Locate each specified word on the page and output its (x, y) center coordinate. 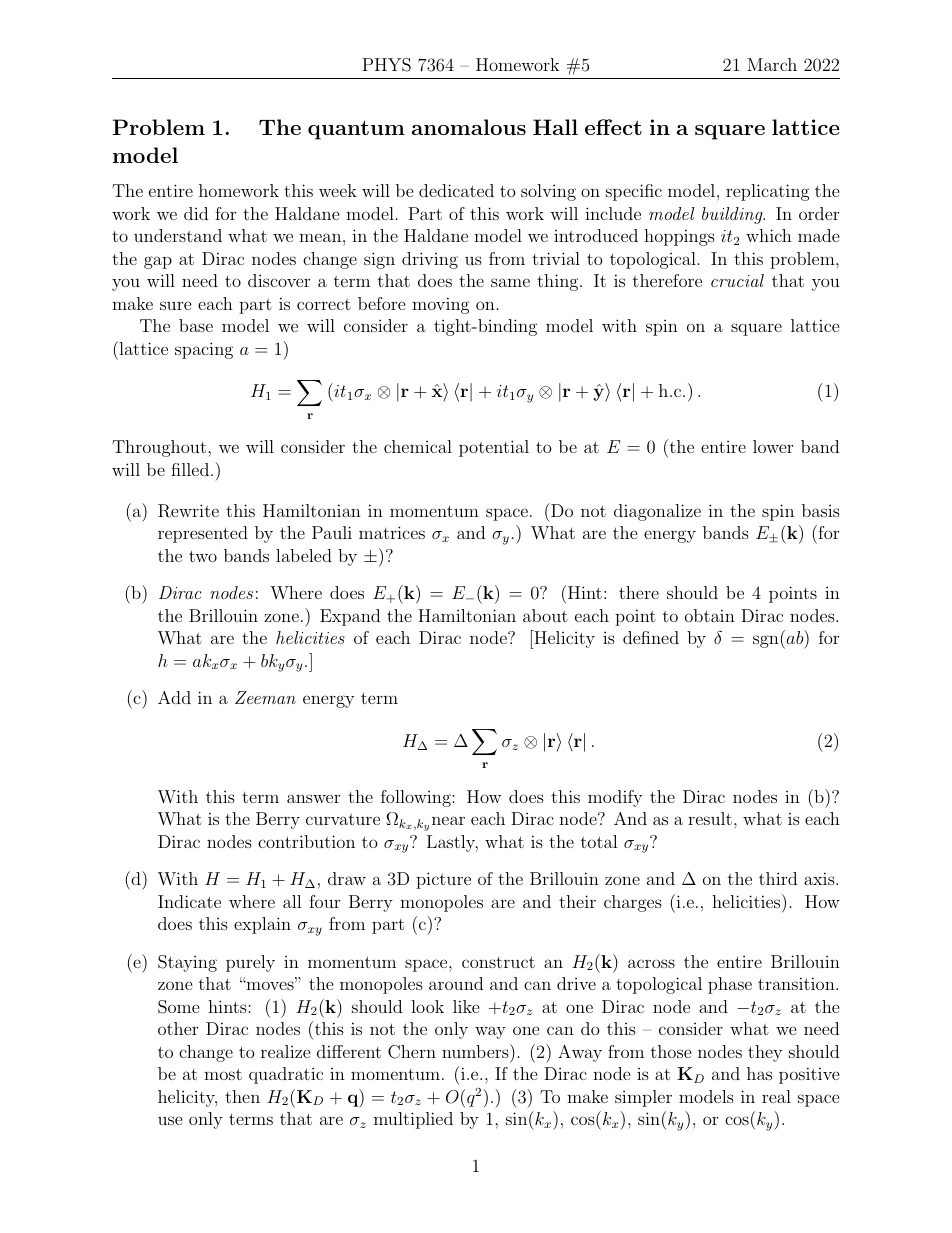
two (203, 556)
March (772, 64)
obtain (710, 615)
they (765, 1053)
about (545, 615)
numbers (476, 1051)
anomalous (469, 127)
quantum (356, 130)
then (242, 1096)
